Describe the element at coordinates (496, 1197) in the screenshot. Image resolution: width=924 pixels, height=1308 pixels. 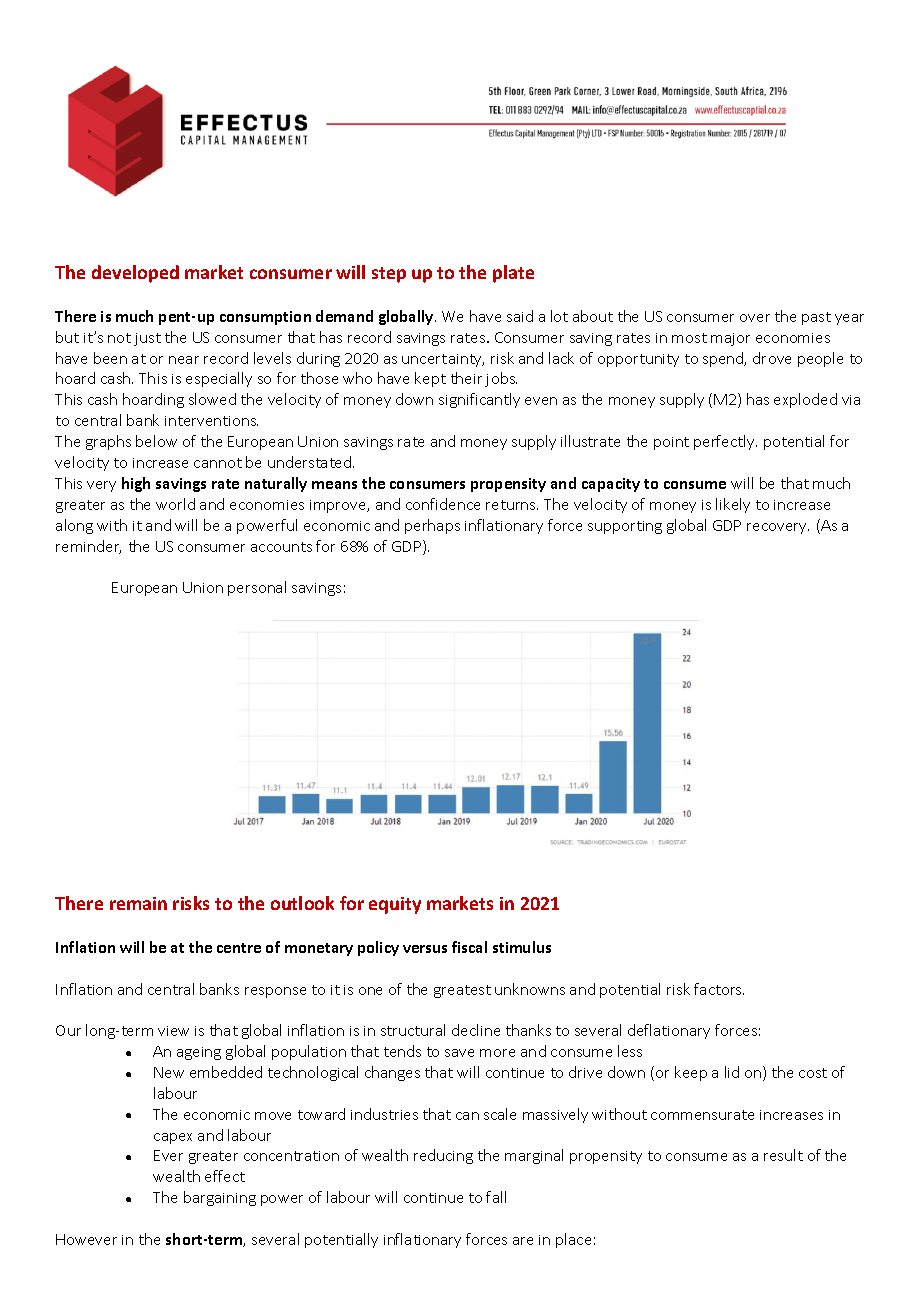
I see `fall` at that location.
